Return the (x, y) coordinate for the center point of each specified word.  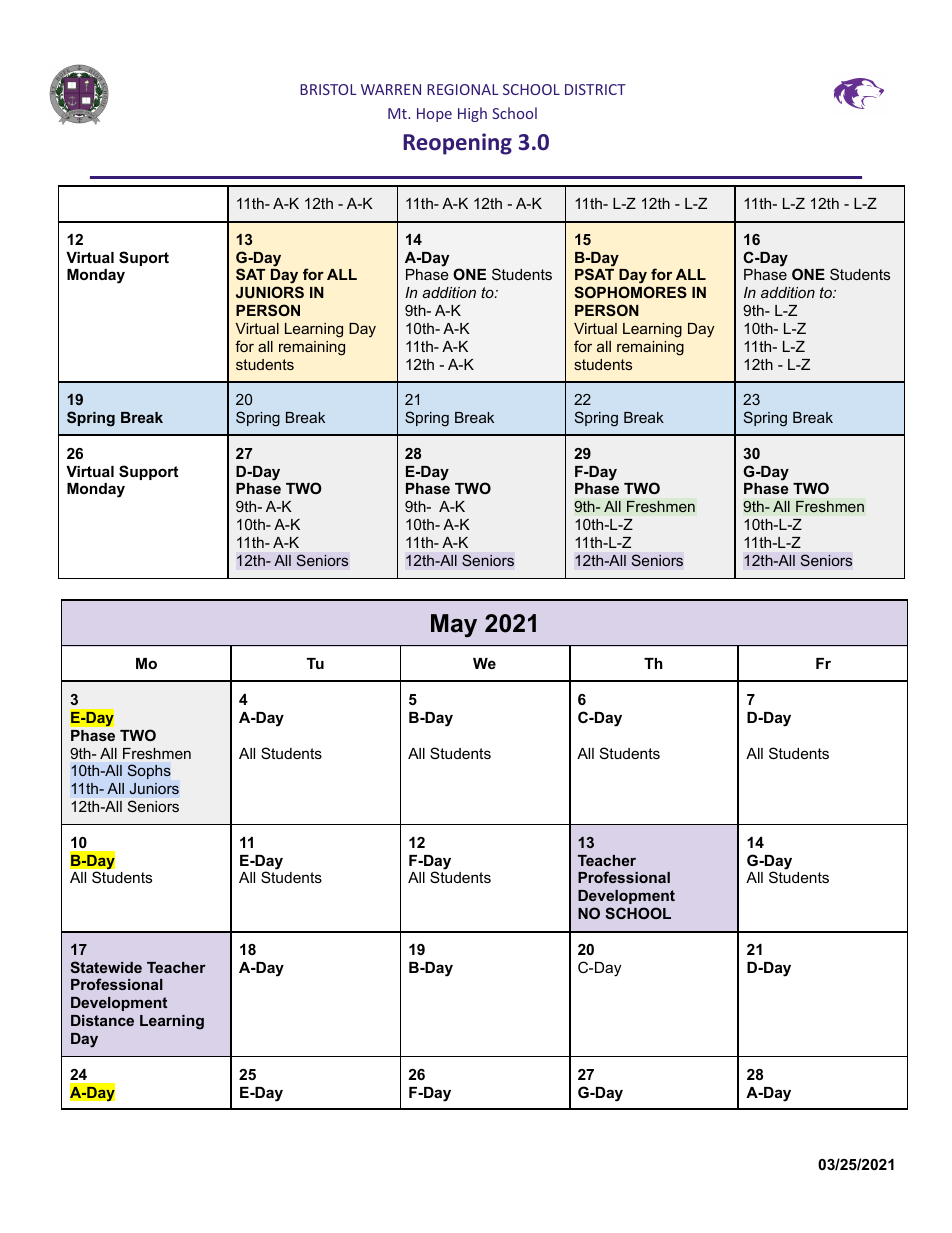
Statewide (106, 967)
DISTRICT (595, 89)
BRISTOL (328, 89)
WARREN (391, 89)
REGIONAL (463, 89)
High (472, 114)
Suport (144, 258)
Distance (102, 1020)
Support (148, 472)
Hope (434, 115)
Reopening (457, 144)
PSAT (594, 274)
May (454, 625)
